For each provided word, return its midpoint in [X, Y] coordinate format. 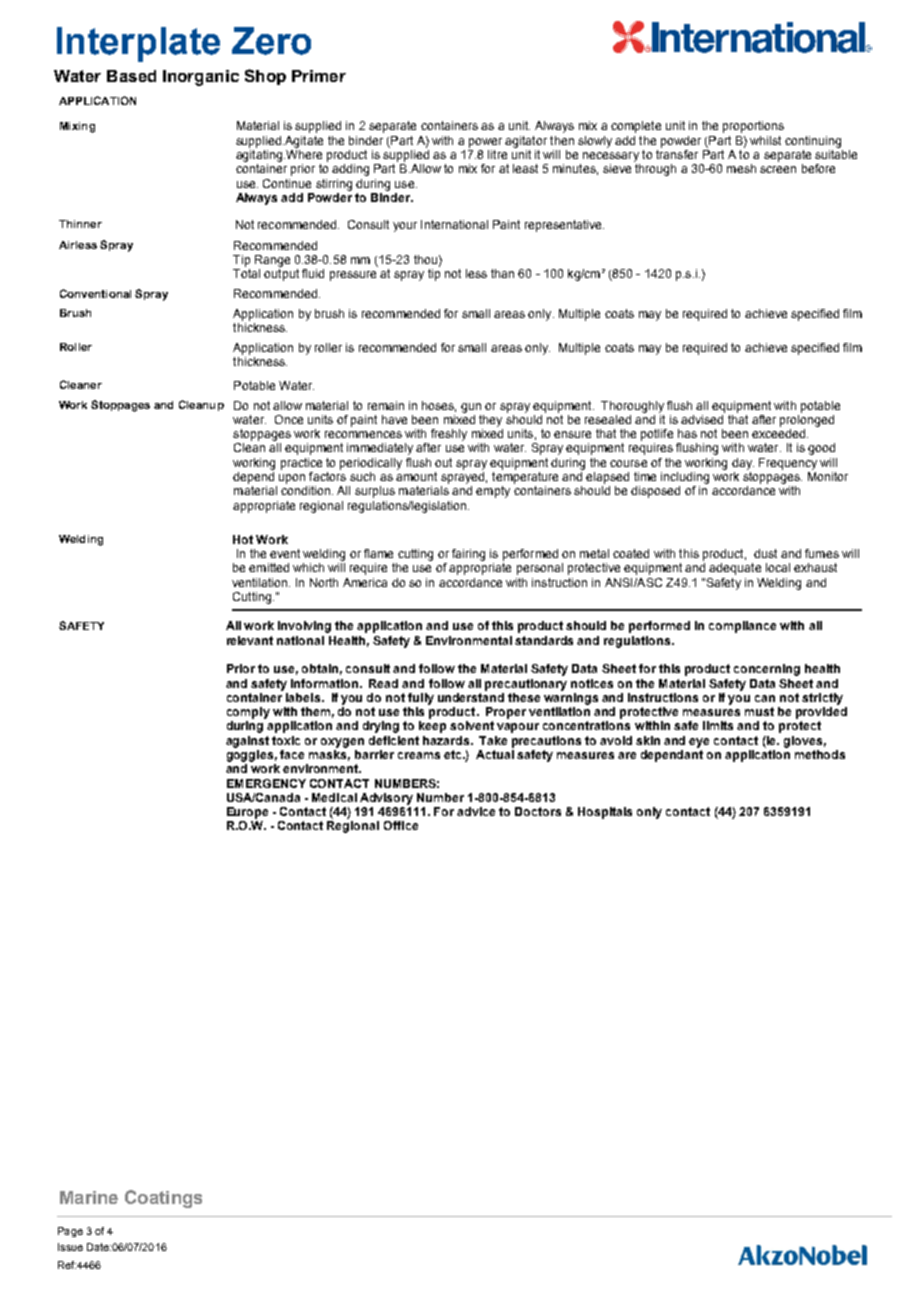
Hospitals [605, 813]
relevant [250, 640]
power [485, 143]
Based [131, 76]
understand [471, 696]
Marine [89, 1197]
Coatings [163, 1199]
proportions [753, 127]
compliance [742, 627]
